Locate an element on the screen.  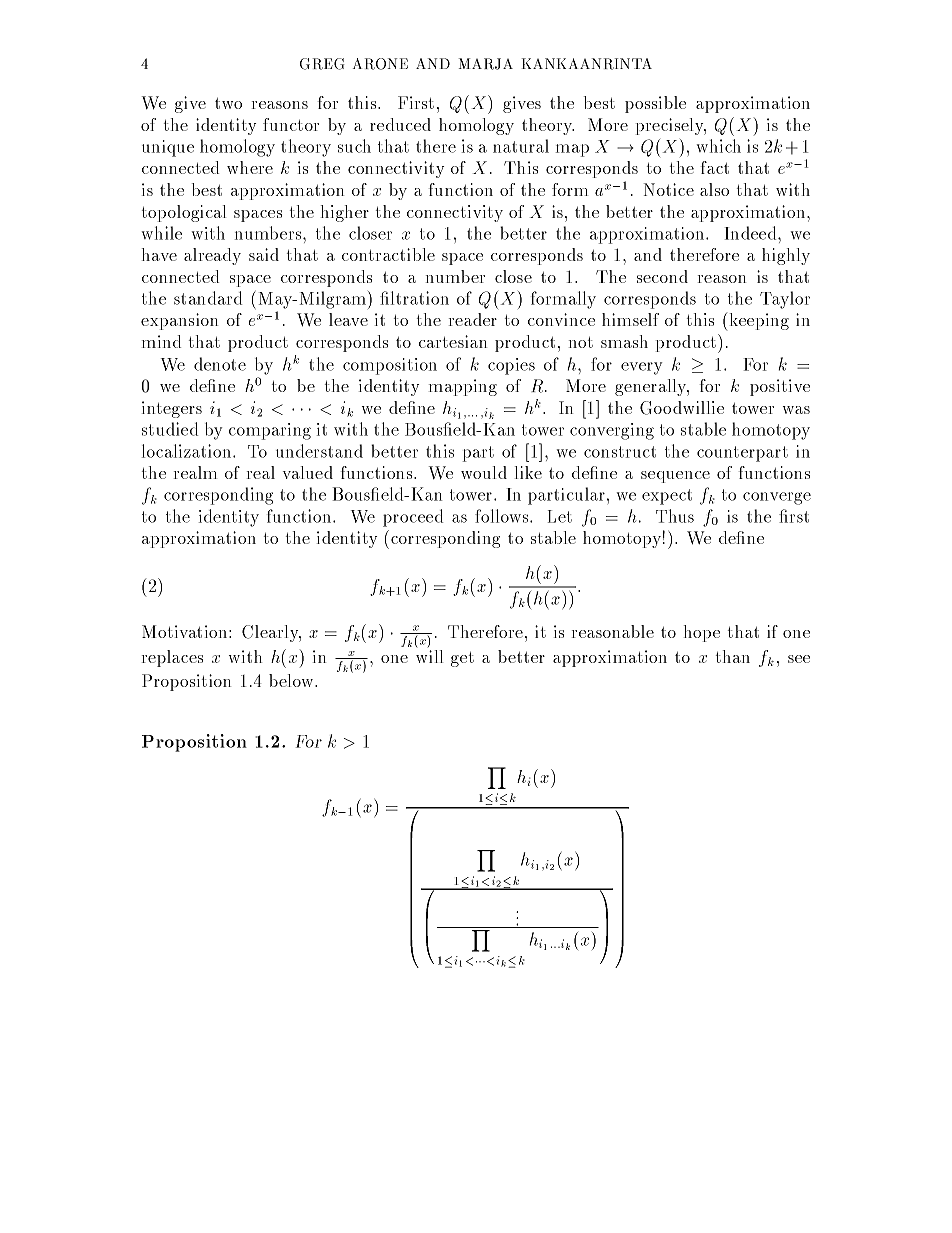
localization is located at coordinates (188, 451).
